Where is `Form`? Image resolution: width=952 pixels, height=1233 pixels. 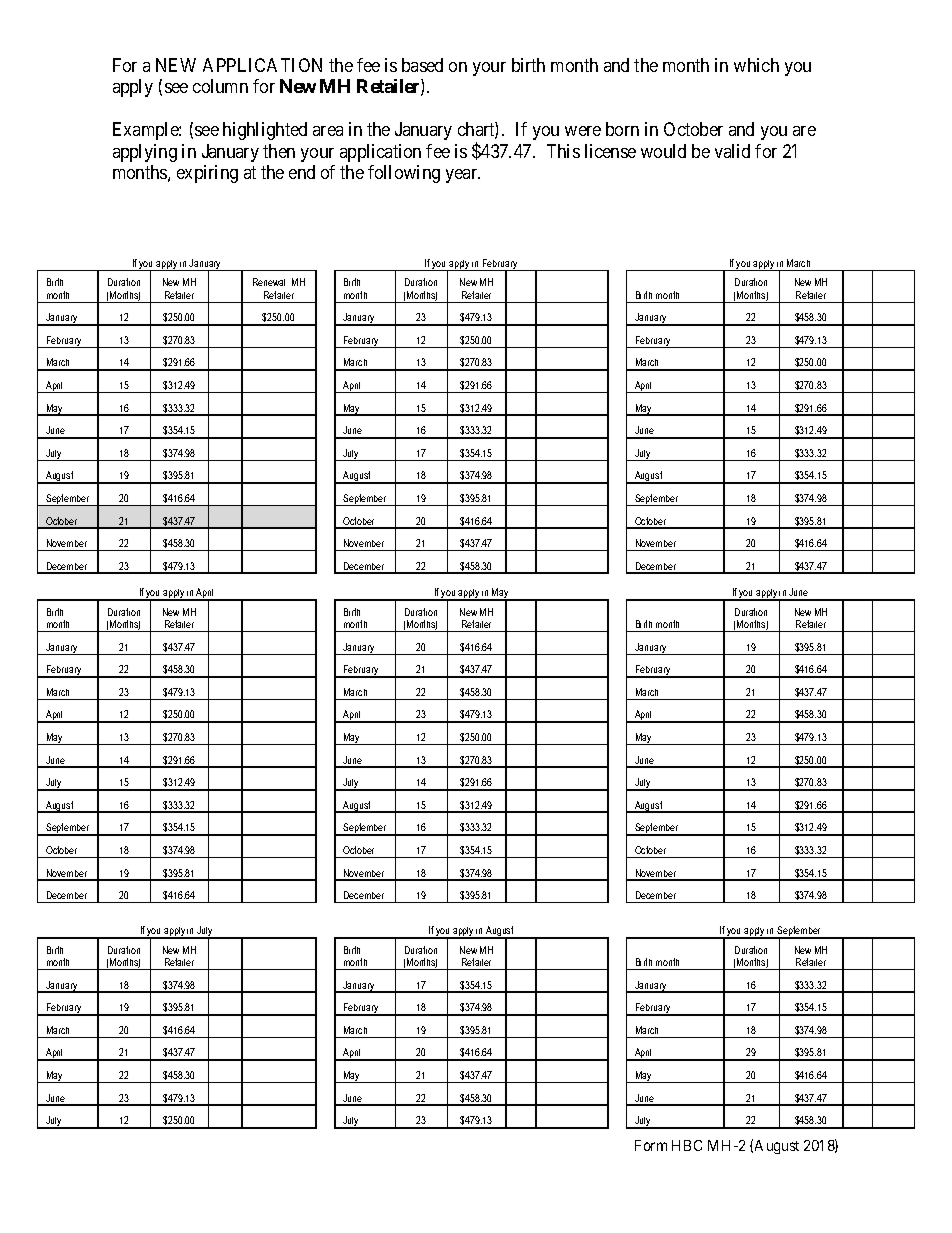 Form is located at coordinates (651, 1145).
